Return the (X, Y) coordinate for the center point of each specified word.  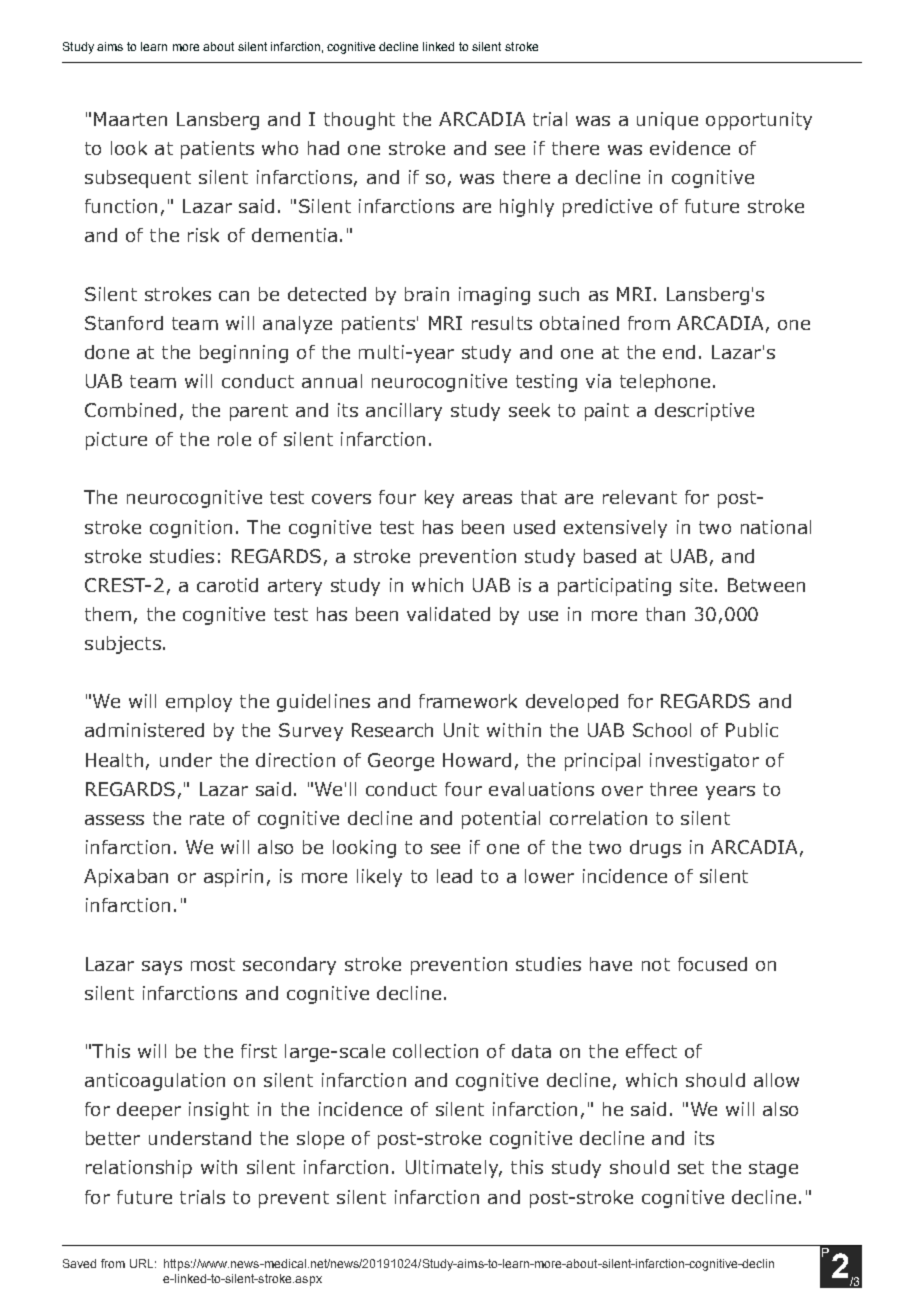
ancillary (404, 412)
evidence (690, 148)
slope (320, 1140)
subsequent (138, 179)
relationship (139, 1169)
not (656, 964)
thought (359, 121)
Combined (130, 410)
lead (454, 876)
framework (468, 701)
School (662, 730)
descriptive (704, 412)
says (162, 968)
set (691, 1167)
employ (199, 703)
